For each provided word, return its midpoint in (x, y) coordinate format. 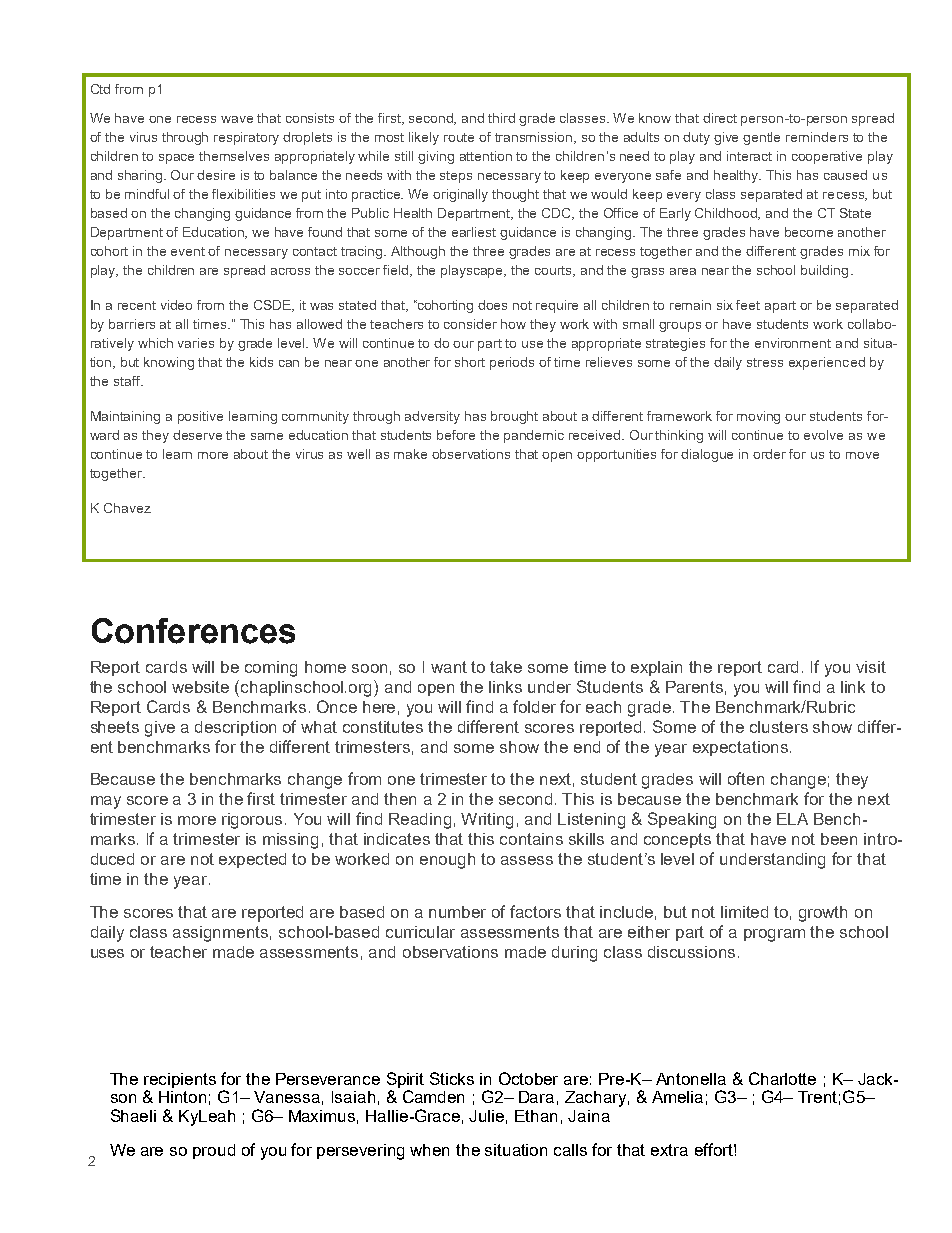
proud (214, 1151)
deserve (197, 435)
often (746, 778)
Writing (487, 821)
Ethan (536, 1116)
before (456, 435)
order (769, 454)
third (501, 118)
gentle (761, 138)
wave (237, 119)
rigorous (252, 821)
